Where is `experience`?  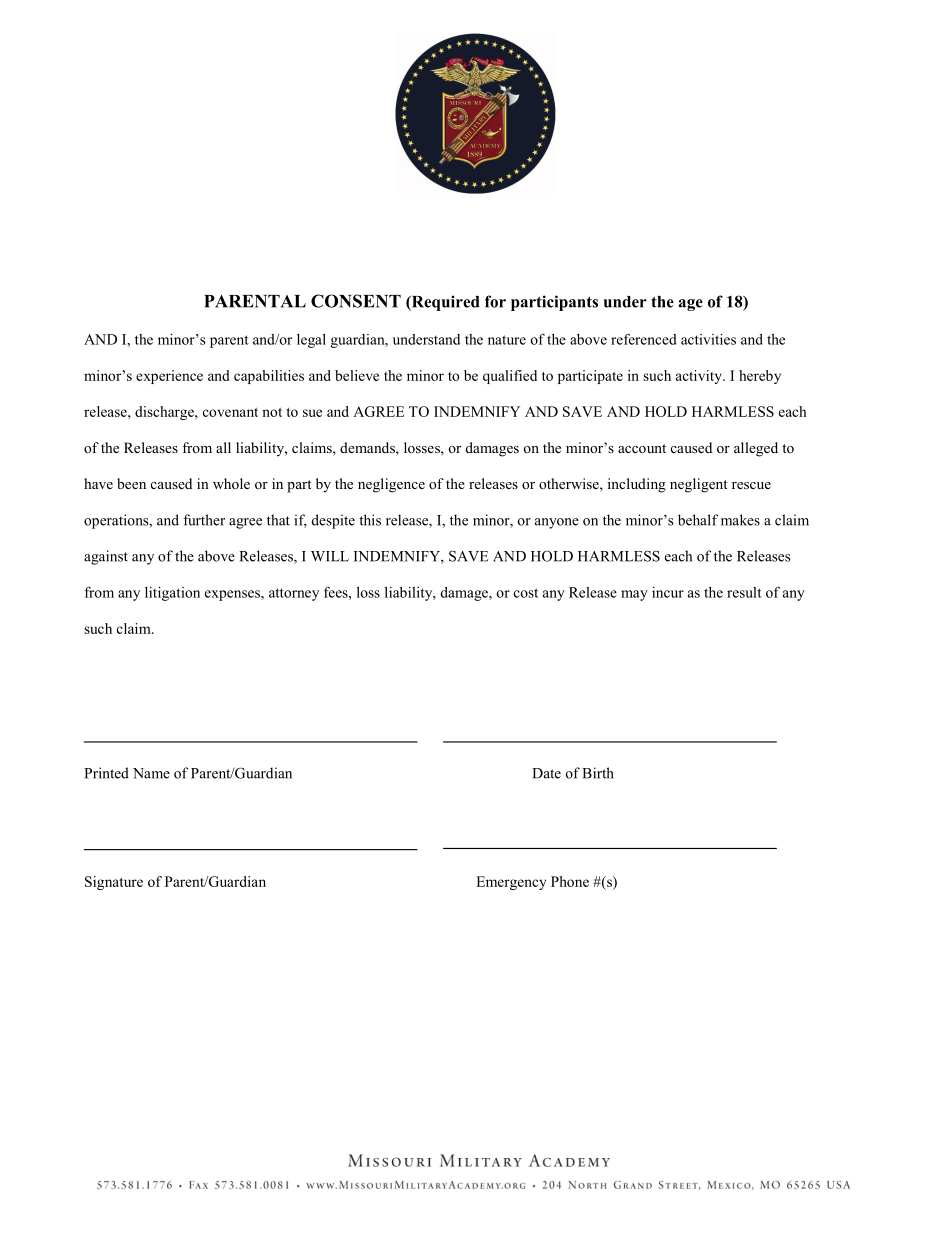
experience is located at coordinates (169, 377).
